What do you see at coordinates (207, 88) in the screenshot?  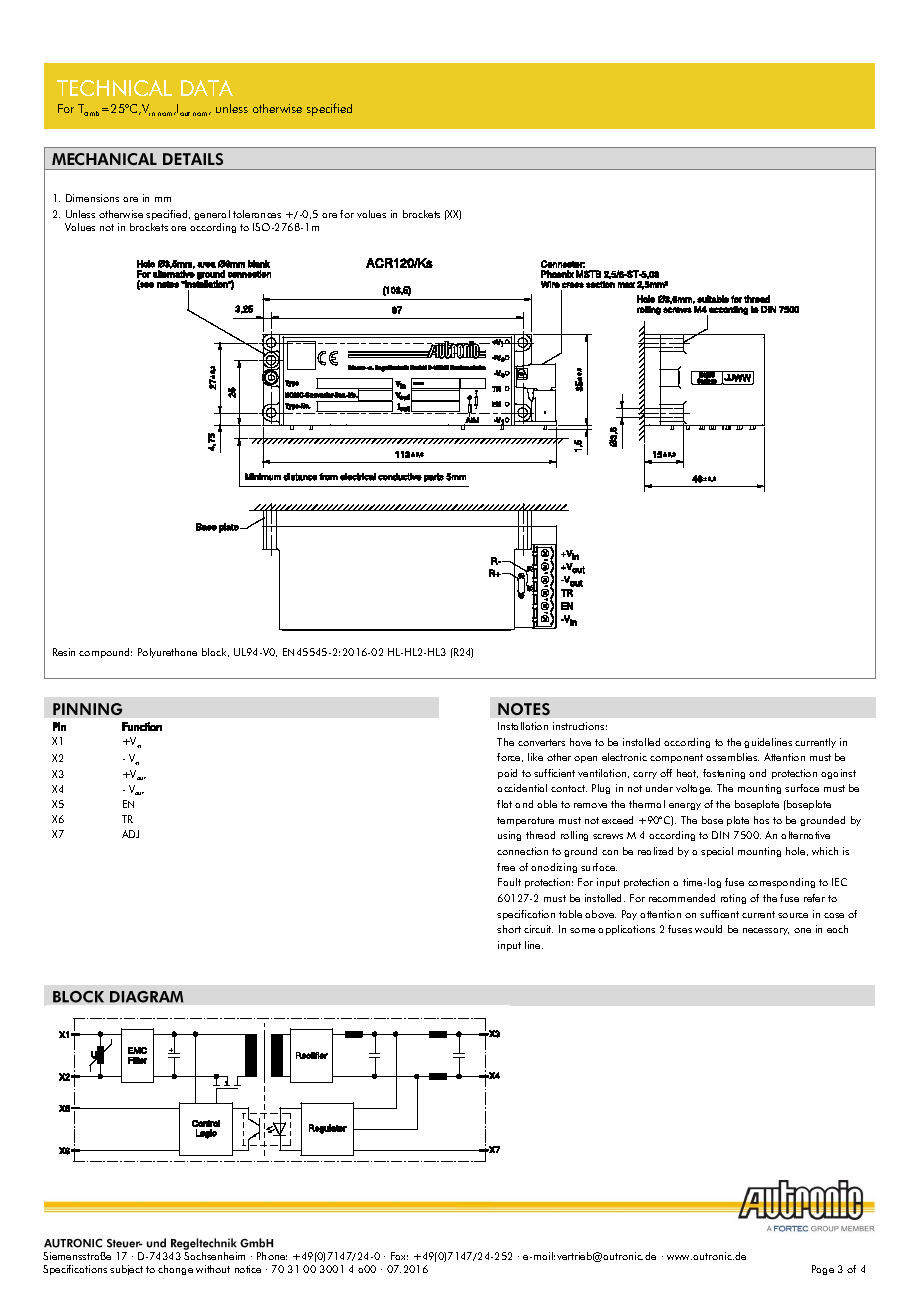 I see `DATA` at bounding box center [207, 88].
